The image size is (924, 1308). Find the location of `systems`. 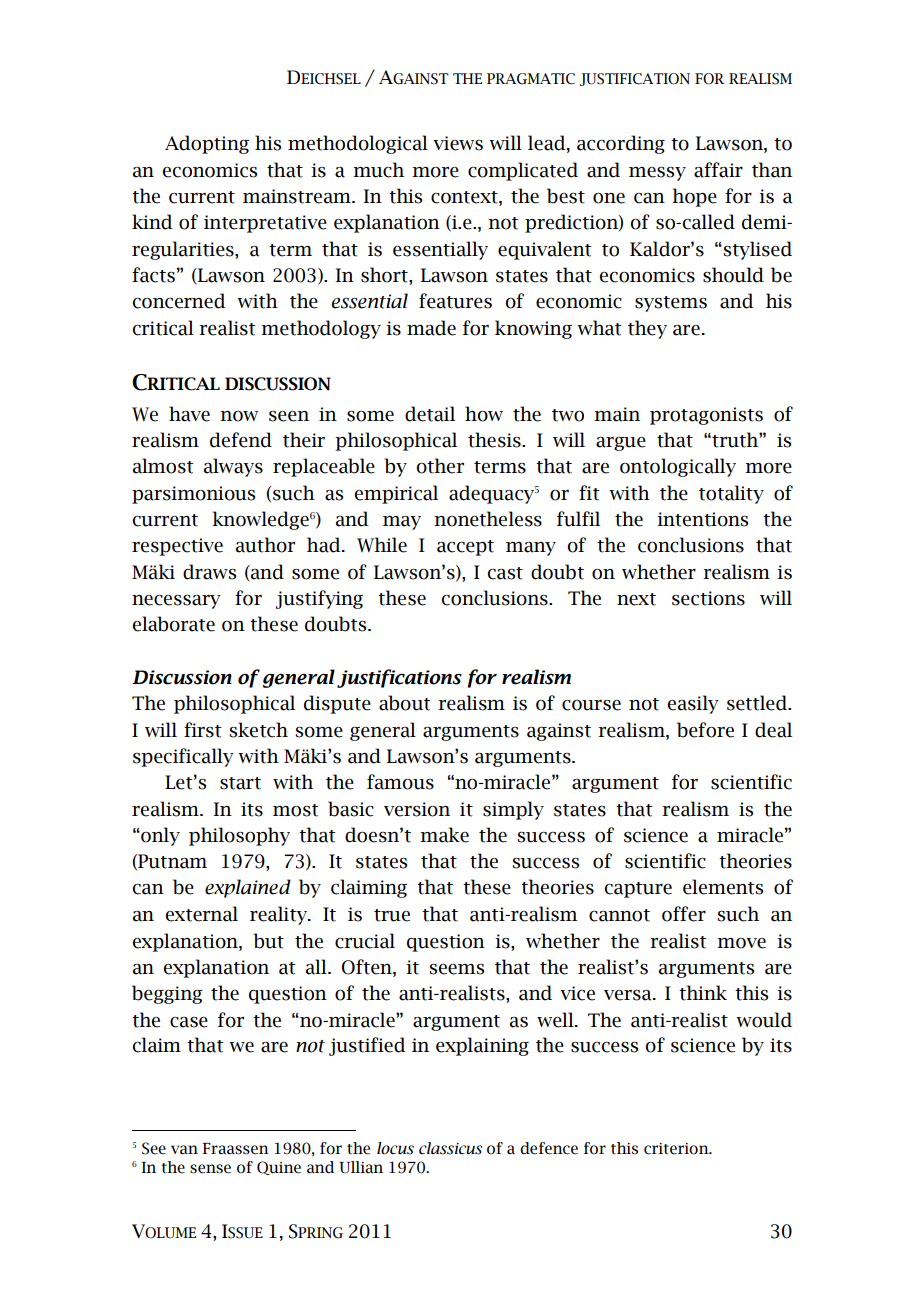

systems is located at coordinates (671, 304).
